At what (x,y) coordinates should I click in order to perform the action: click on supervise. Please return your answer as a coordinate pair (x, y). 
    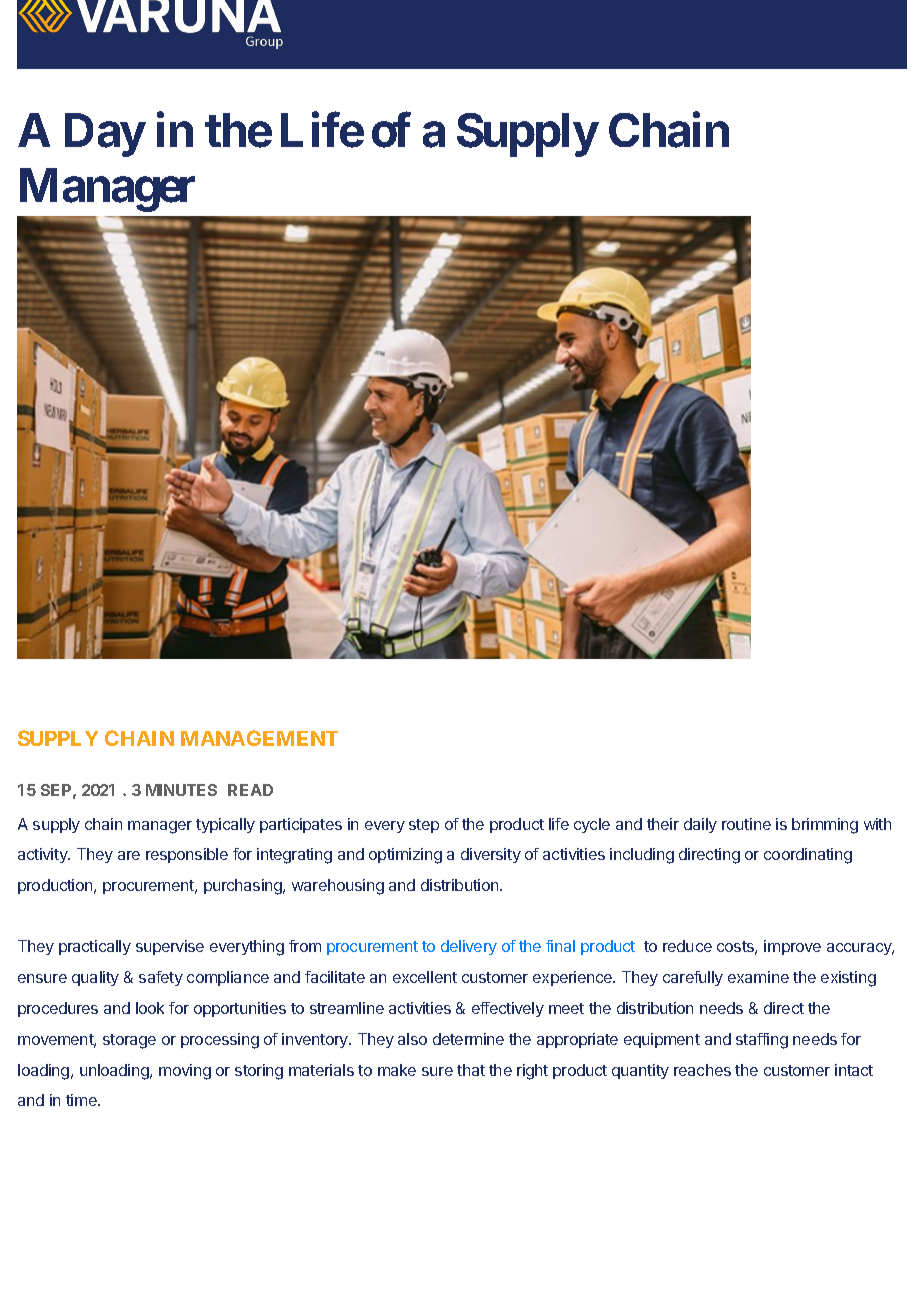
    Looking at the image, I should click on (170, 947).
